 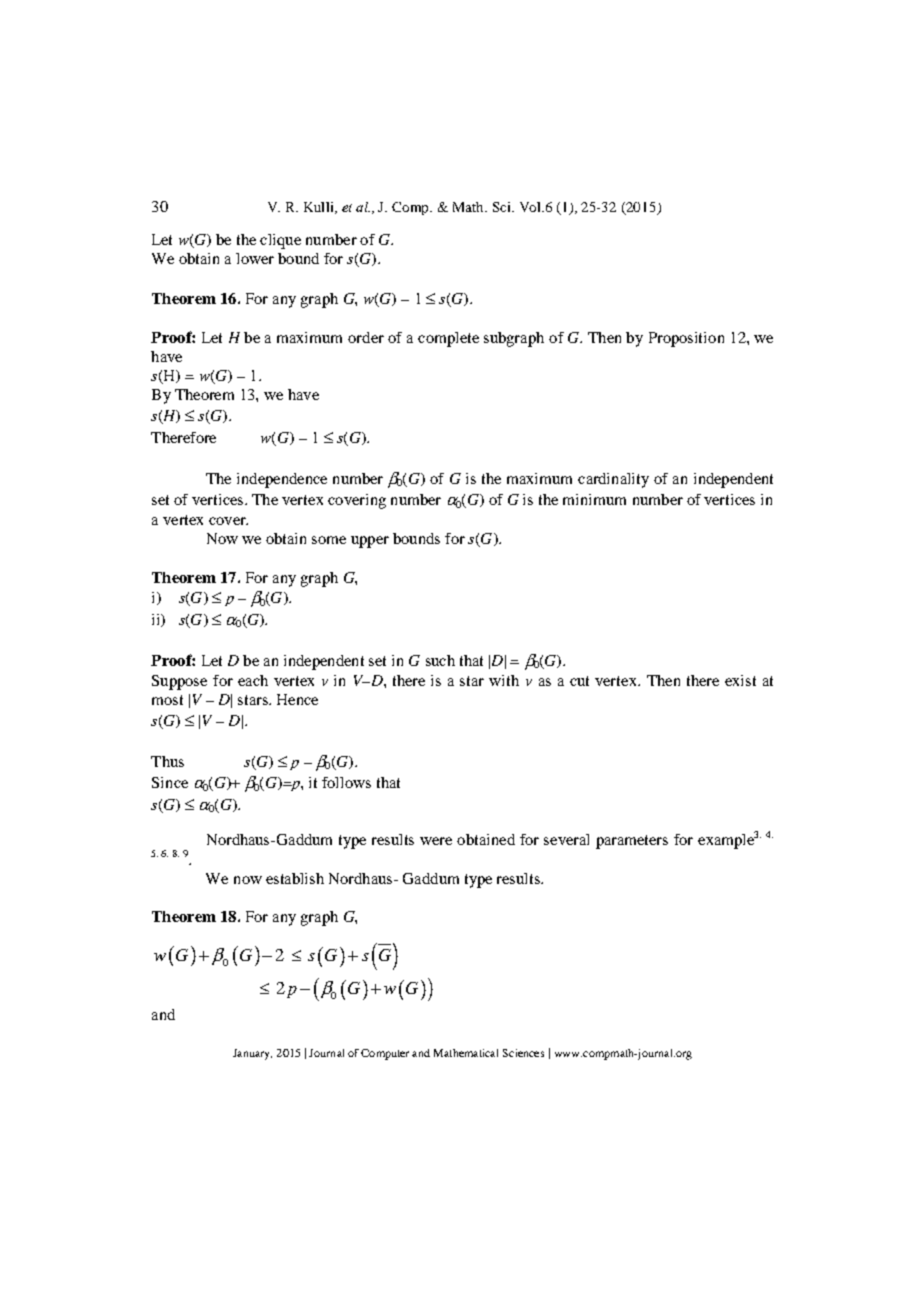 What do you see at coordinates (255, 258) in the screenshot?
I see `lower` at bounding box center [255, 258].
